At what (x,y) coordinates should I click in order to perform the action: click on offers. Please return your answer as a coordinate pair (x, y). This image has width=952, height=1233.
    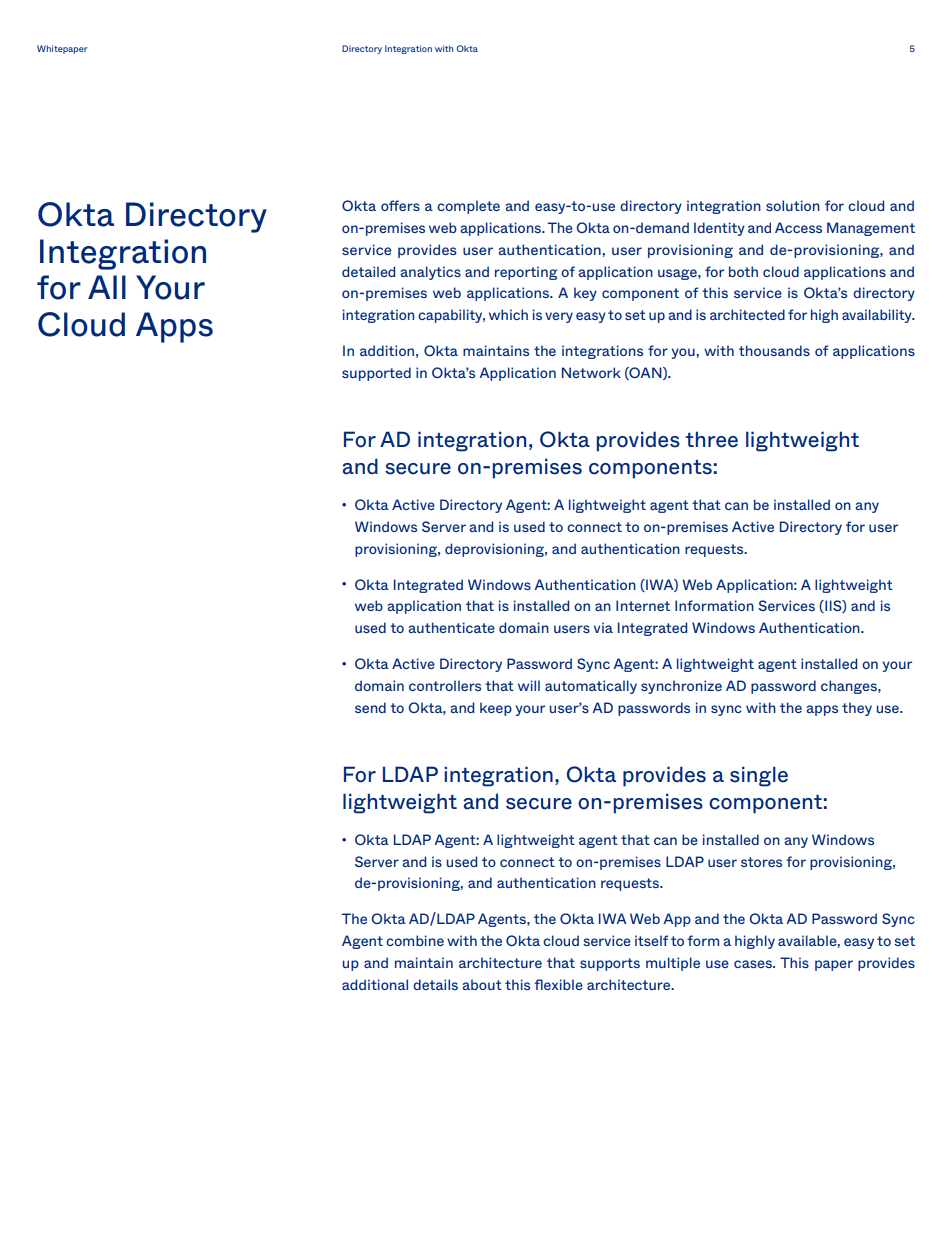
    Looking at the image, I should click on (400, 205).
